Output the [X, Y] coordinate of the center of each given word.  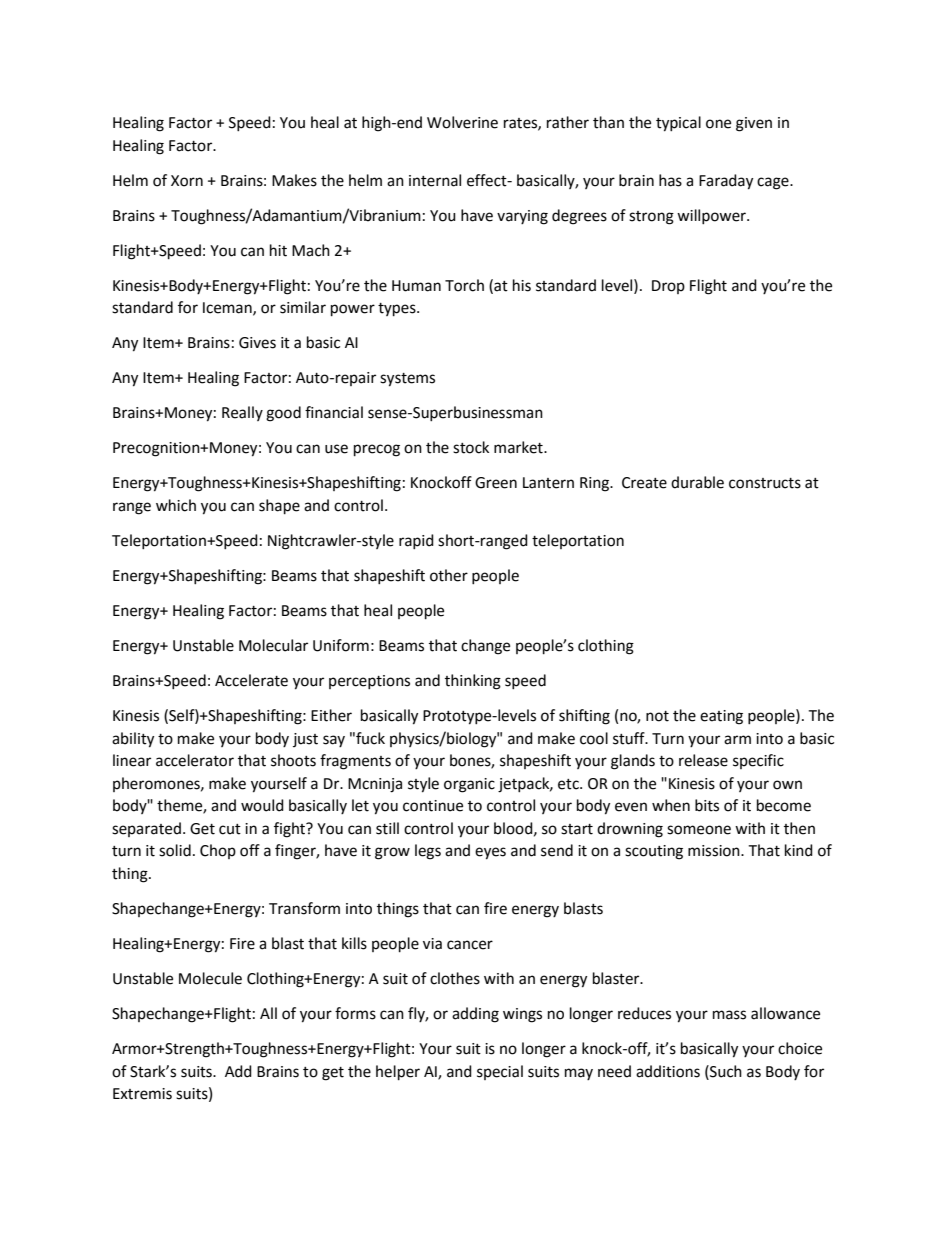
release [703, 760]
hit [278, 250]
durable [697, 482]
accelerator [195, 760]
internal [435, 180]
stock [471, 447]
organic [469, 785]
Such [725, 1071]
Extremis [142, 1094]
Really [242, 413]
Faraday [726, 182]
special [500, 1072]
